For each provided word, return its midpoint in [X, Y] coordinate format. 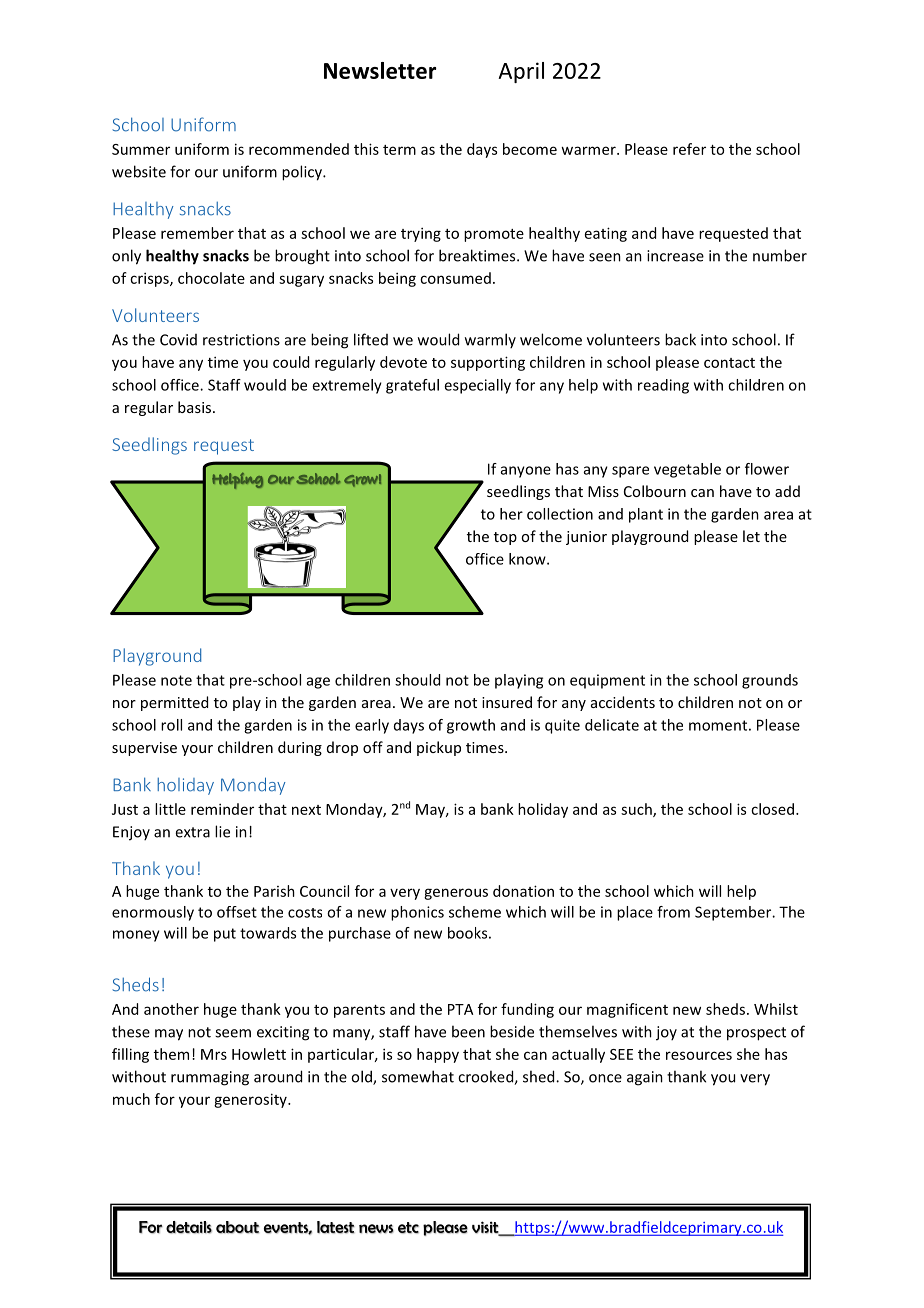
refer [689, 149]
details [189, 1227]
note [176, 680]
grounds [770, 681]
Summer [141, 149]
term [399, 150]
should [417, 680]
